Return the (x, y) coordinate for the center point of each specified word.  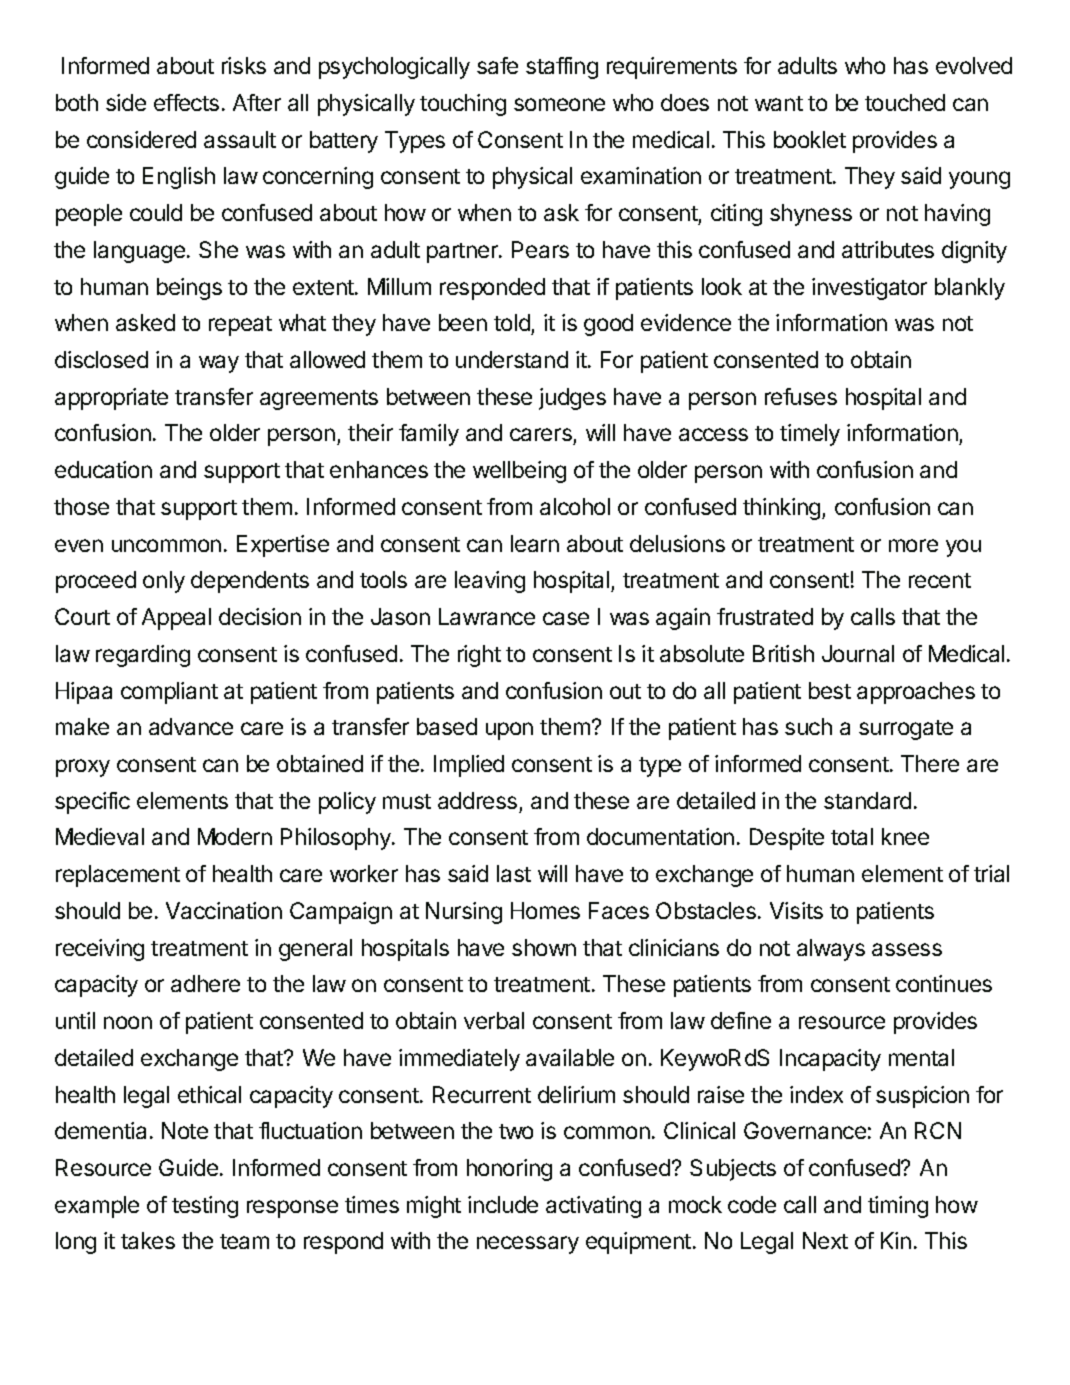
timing (898, 1207)
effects (186, 102)
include (503, 1204)
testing (205, 1207)
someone (559, 104)
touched (905, 102)
